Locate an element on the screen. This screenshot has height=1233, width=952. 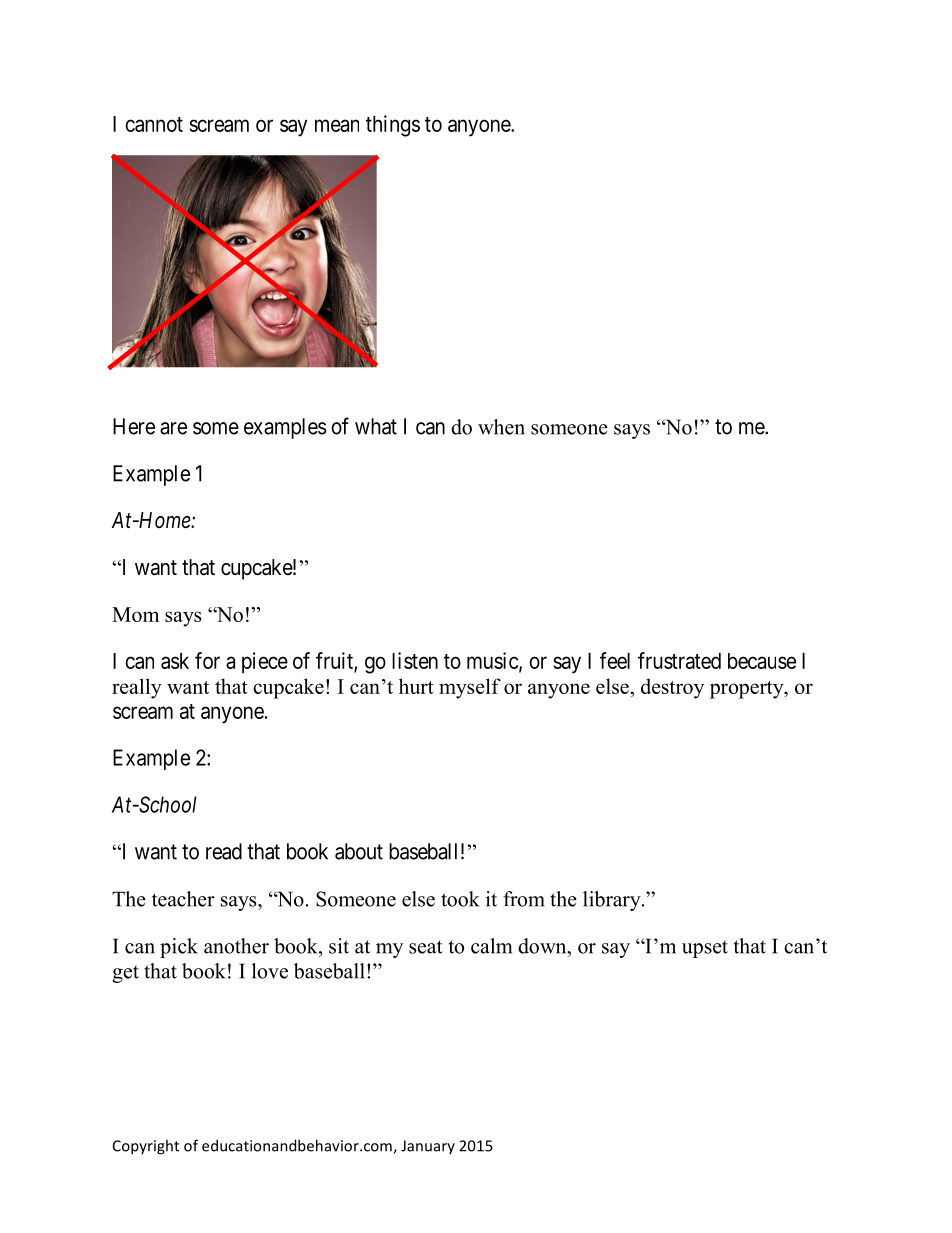
upset is located at coordinates (705, 949).
